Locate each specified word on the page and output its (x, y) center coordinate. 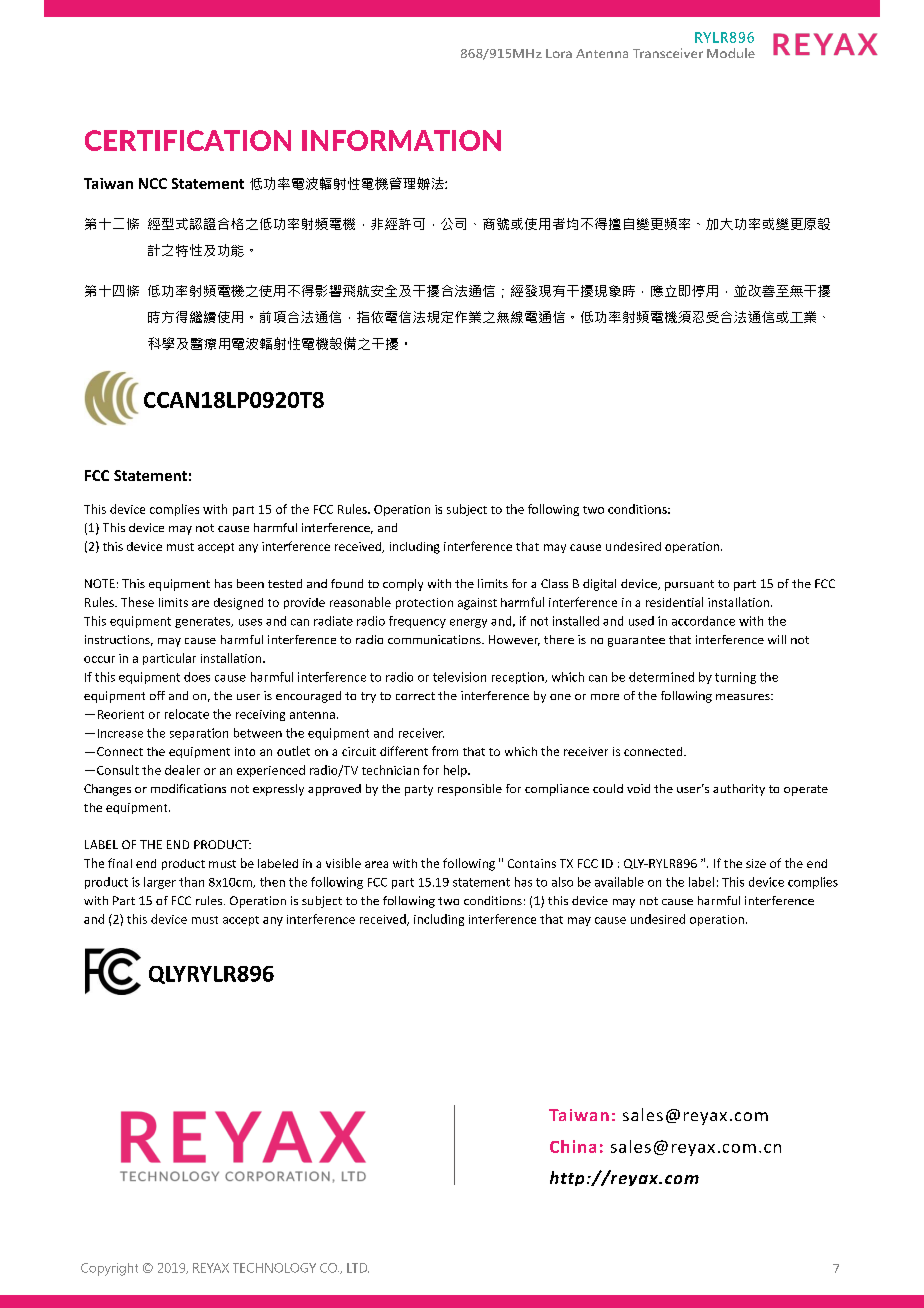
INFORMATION (401, 140)
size (756, 863)
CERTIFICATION (188, 140)
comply (403, 585)
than (191, 882)
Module (731, 53)
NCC (153, 183)
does (197, 677)
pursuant (689, 585)
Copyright (109, 1269)
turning (735, 678)
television (459, 677)
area (376, 864)
